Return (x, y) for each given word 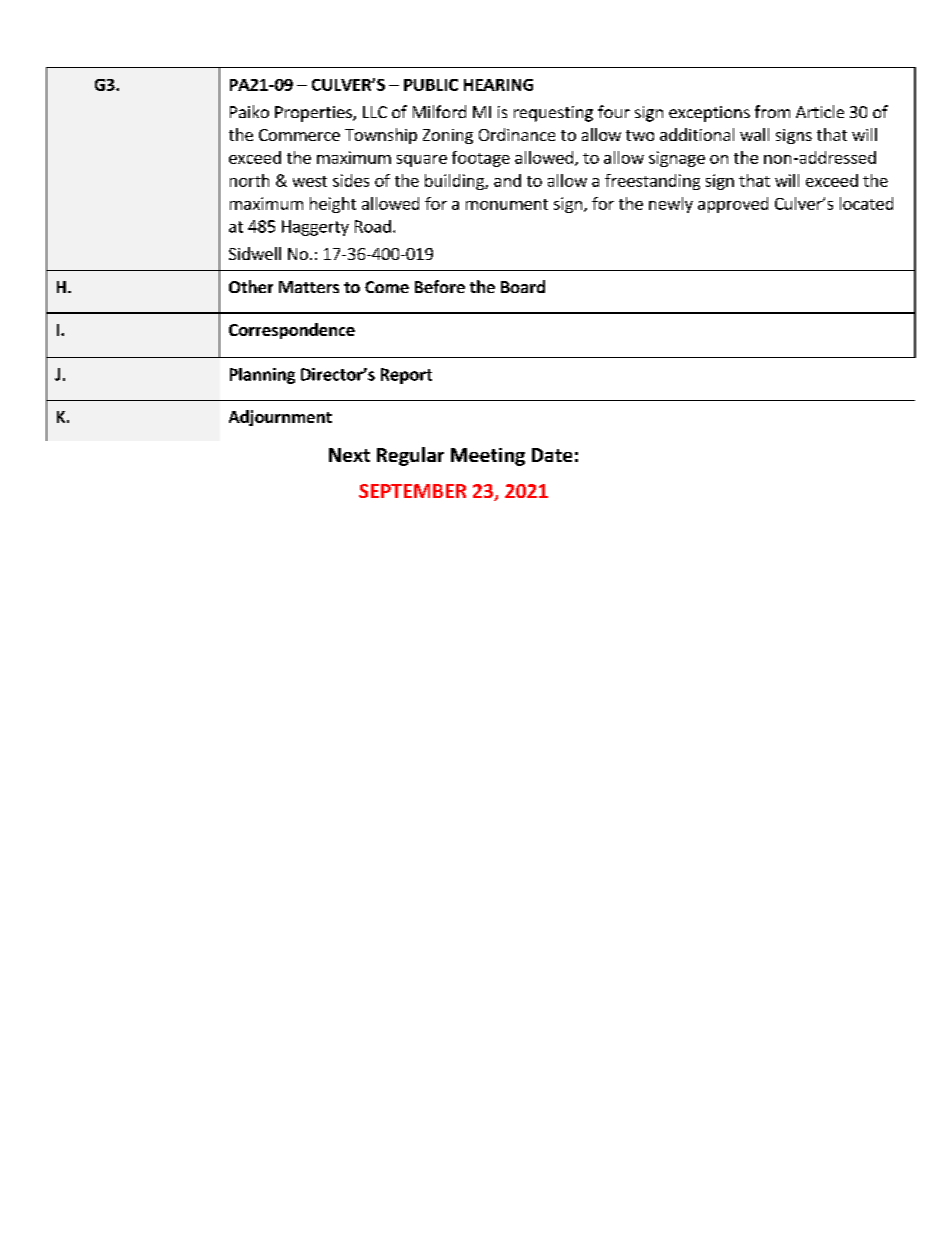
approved (733, 205)
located (866, 203)
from (772, 111)
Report (406, 376)
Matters (309, 287)
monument (507, 204)
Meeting (488, 457)
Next (349, 455)
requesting (553, 114)
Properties (314, 114)
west (310, 181)
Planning (262, 376)
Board (523, 286)
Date (552, 455)
